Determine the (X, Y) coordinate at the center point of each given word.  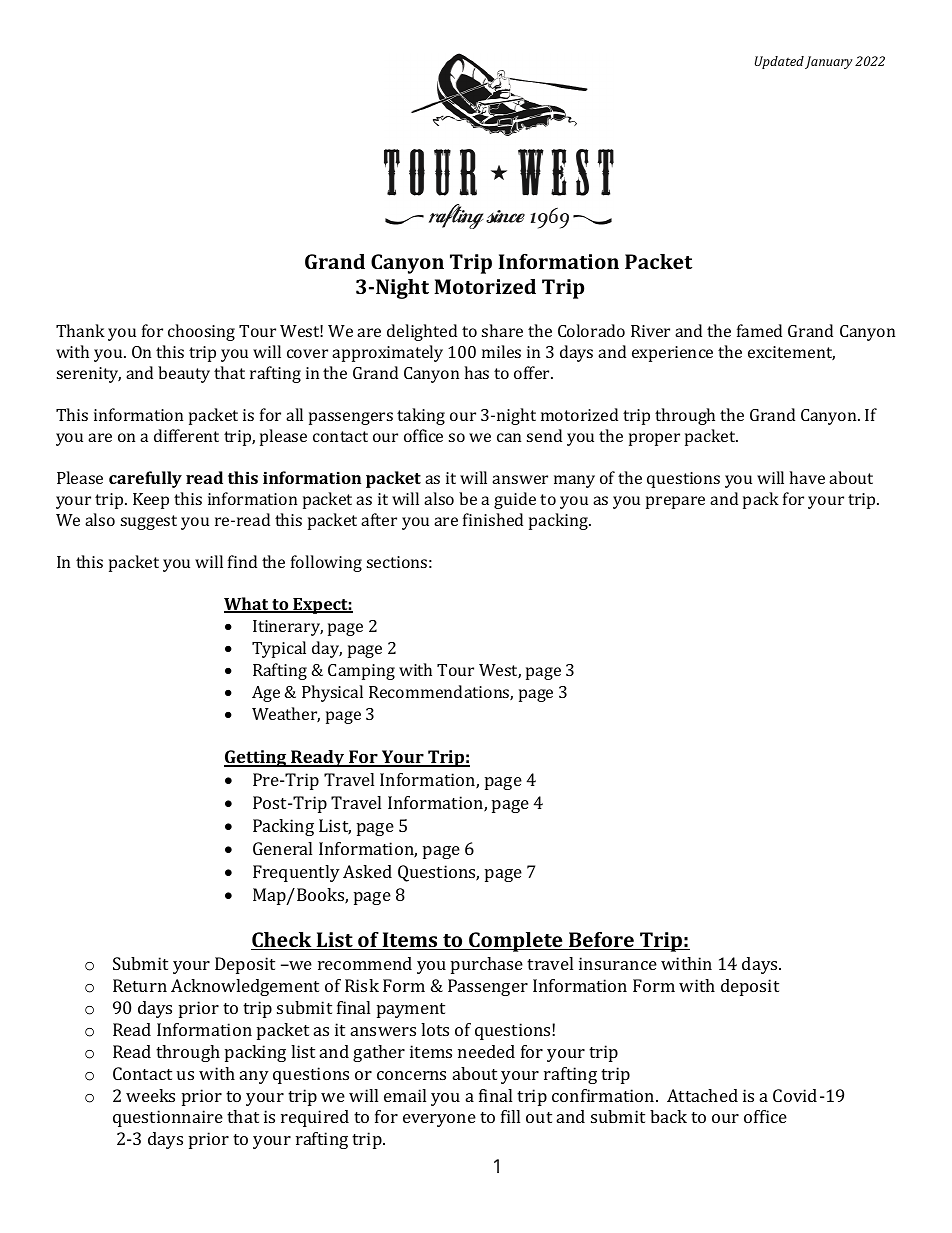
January (829, 62)
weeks (150, 1095)
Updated (779, 62)
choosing (201, 332)
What (247, 605)
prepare (675, 502)
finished (493, 519)
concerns (411, 1075)
